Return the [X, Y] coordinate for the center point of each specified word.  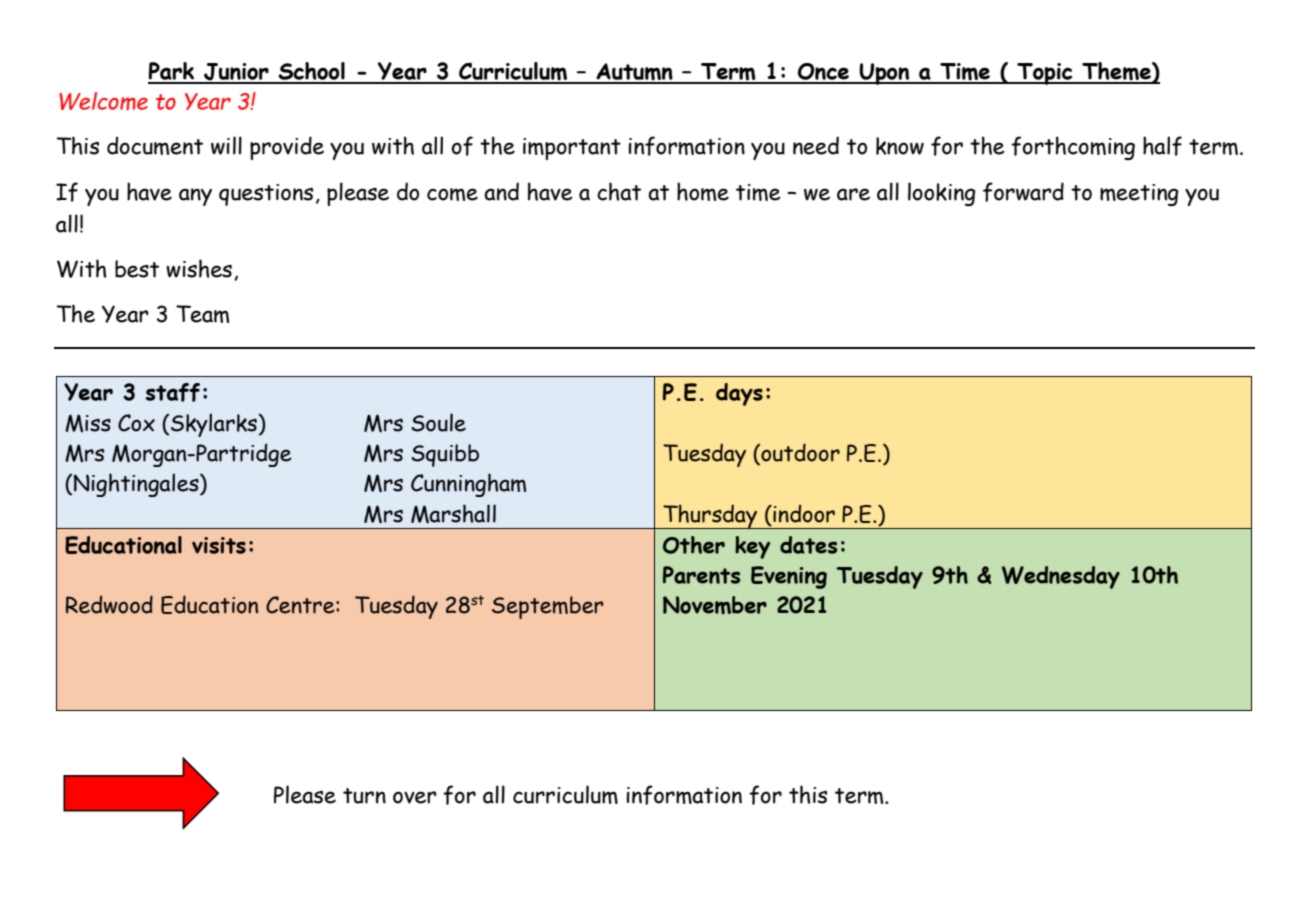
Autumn [634, 73]
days [739, 394]
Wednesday [1061, 577]
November [715, 605]
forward [1023, 192]
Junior [236, 73]
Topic [1045, 74]
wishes [199, 268]
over [415, 797]
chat [619, 191]
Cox [136, 423]
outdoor [799, 453]
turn [364, 796]
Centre [301, 605]
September [547, 607]
